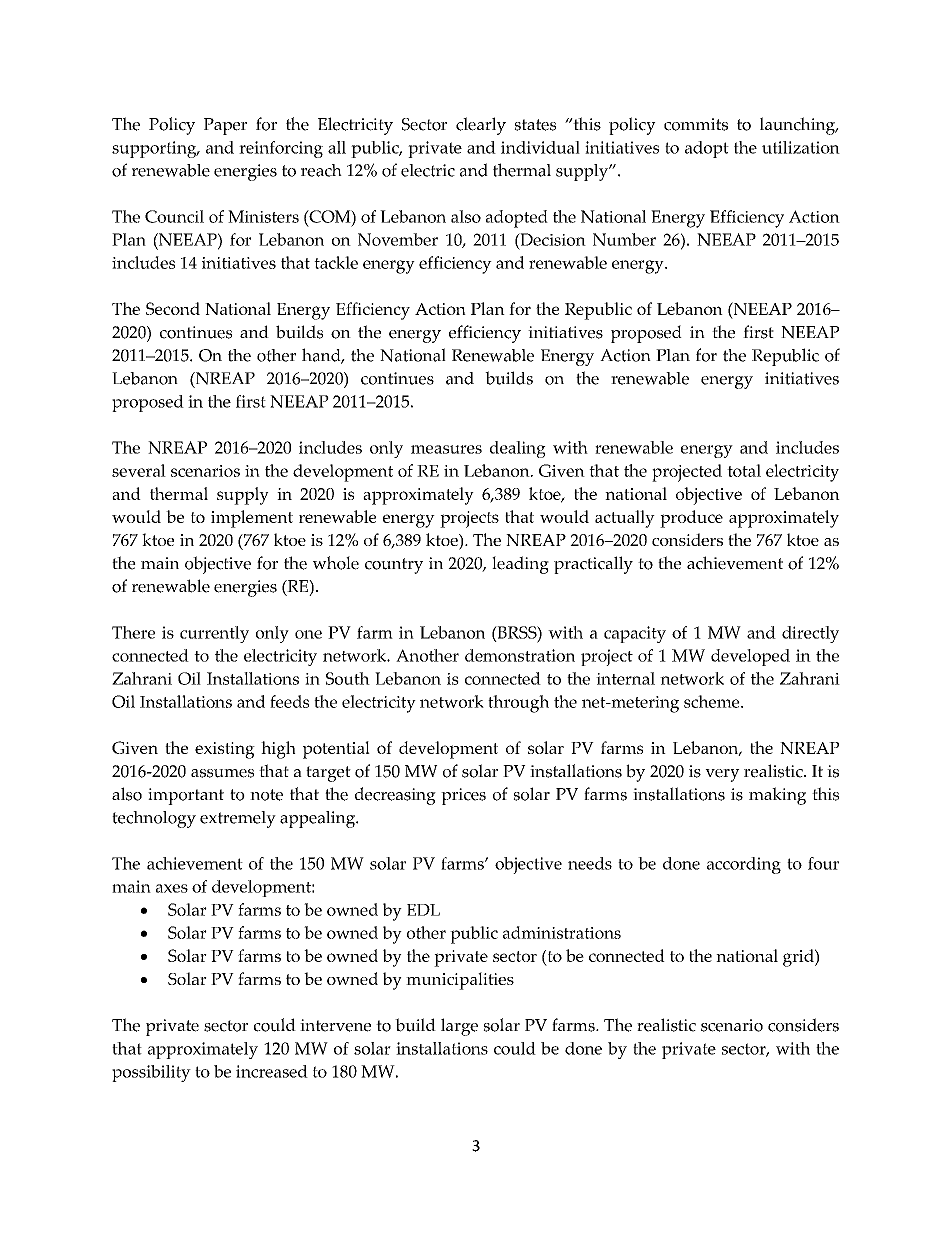 Image resolution: width=952 pixels, height=1233 pixels. I want to click on clearly, so click(481, 126).
